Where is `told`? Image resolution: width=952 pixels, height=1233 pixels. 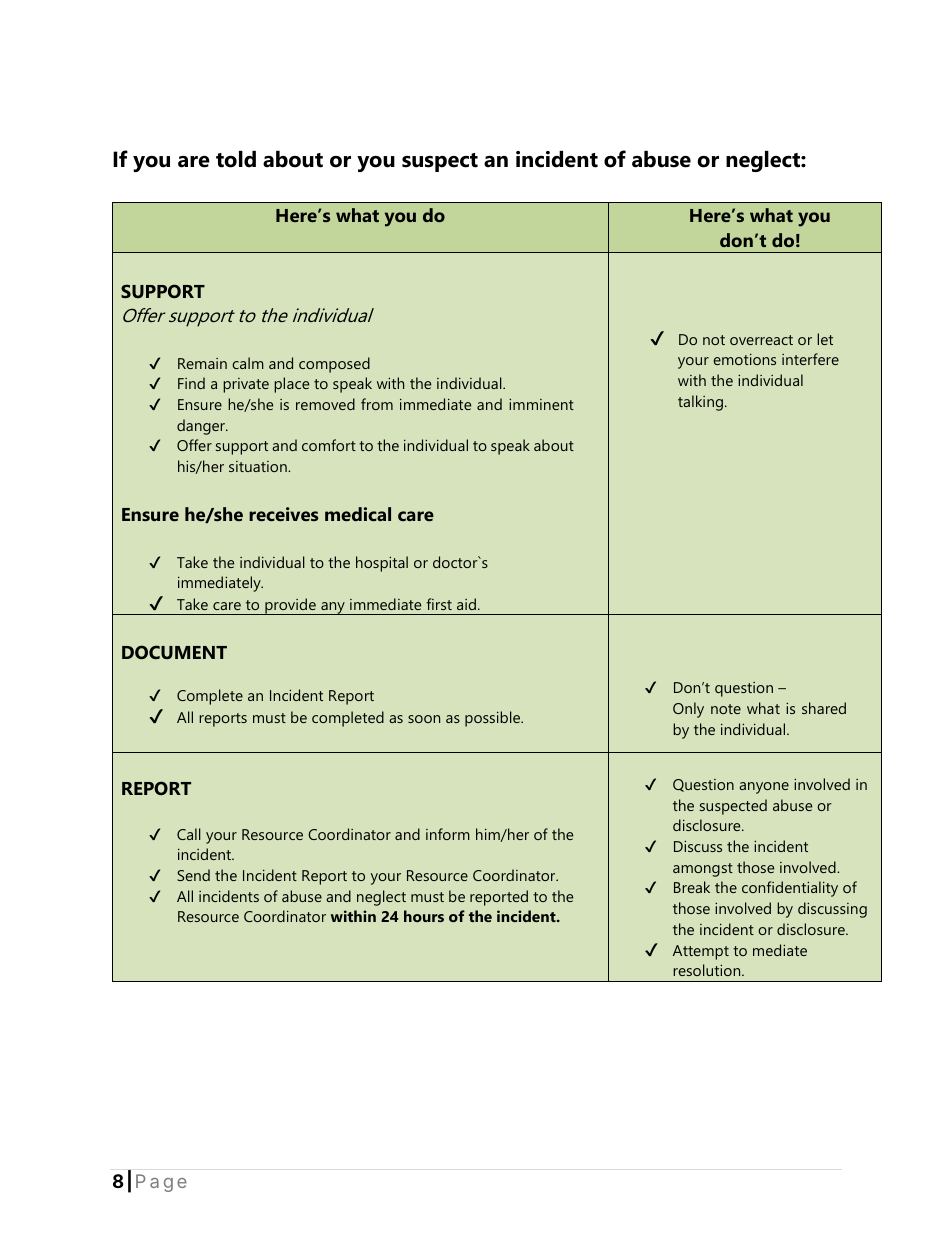
told is located at coordinates (236, 159).
